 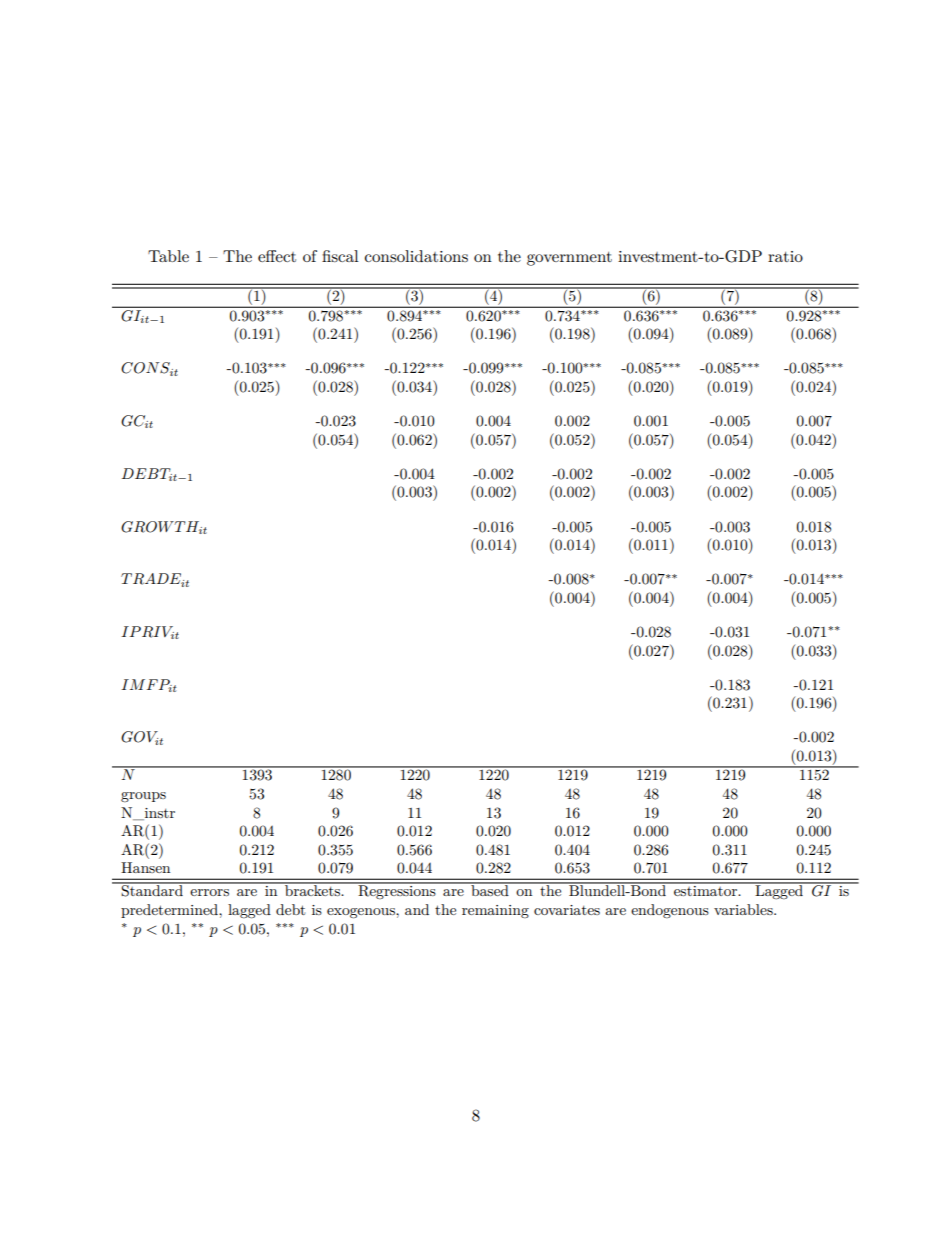 I want to click on government, so click(x=569, y=259).
